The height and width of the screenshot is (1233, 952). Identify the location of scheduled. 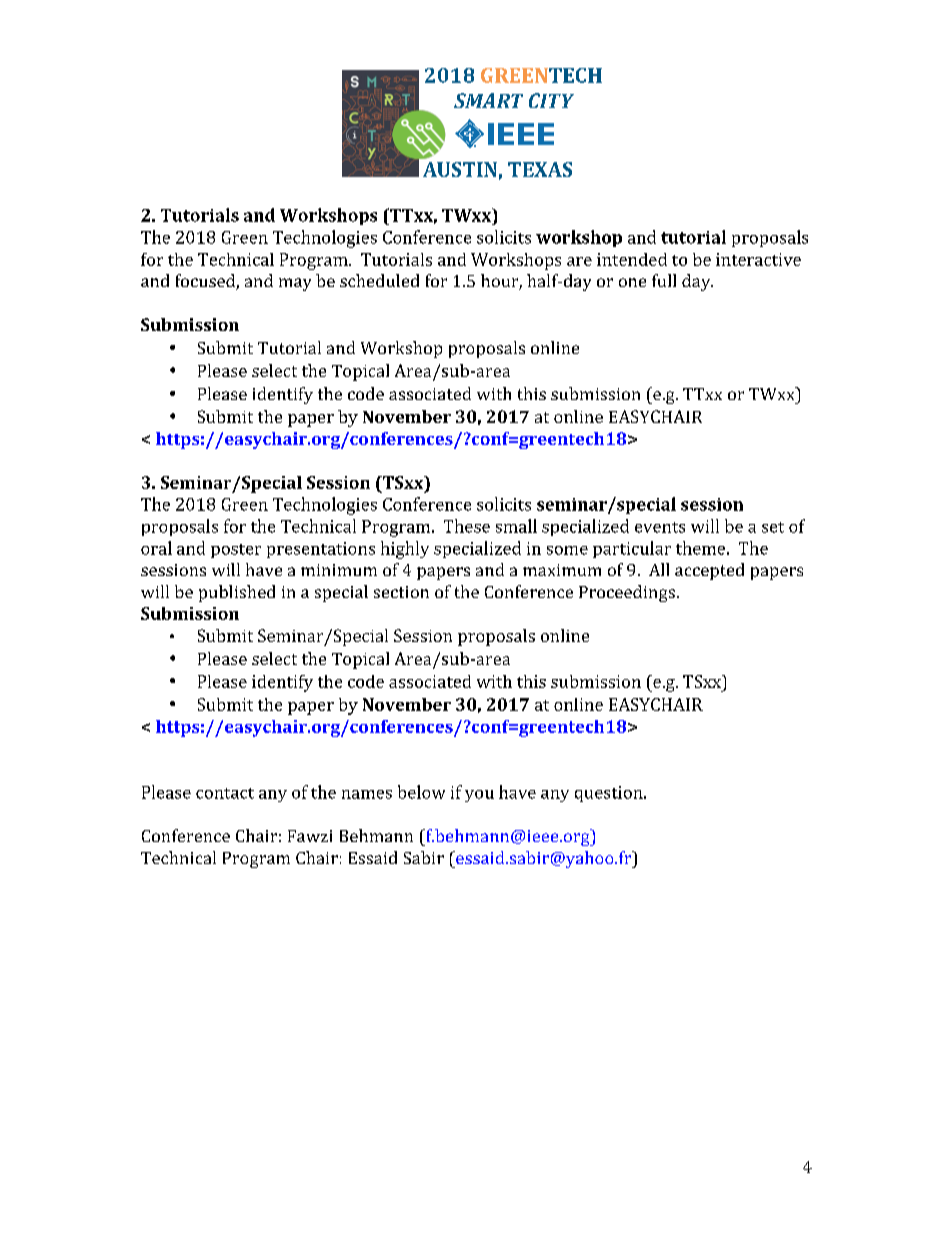
(379, 280).
